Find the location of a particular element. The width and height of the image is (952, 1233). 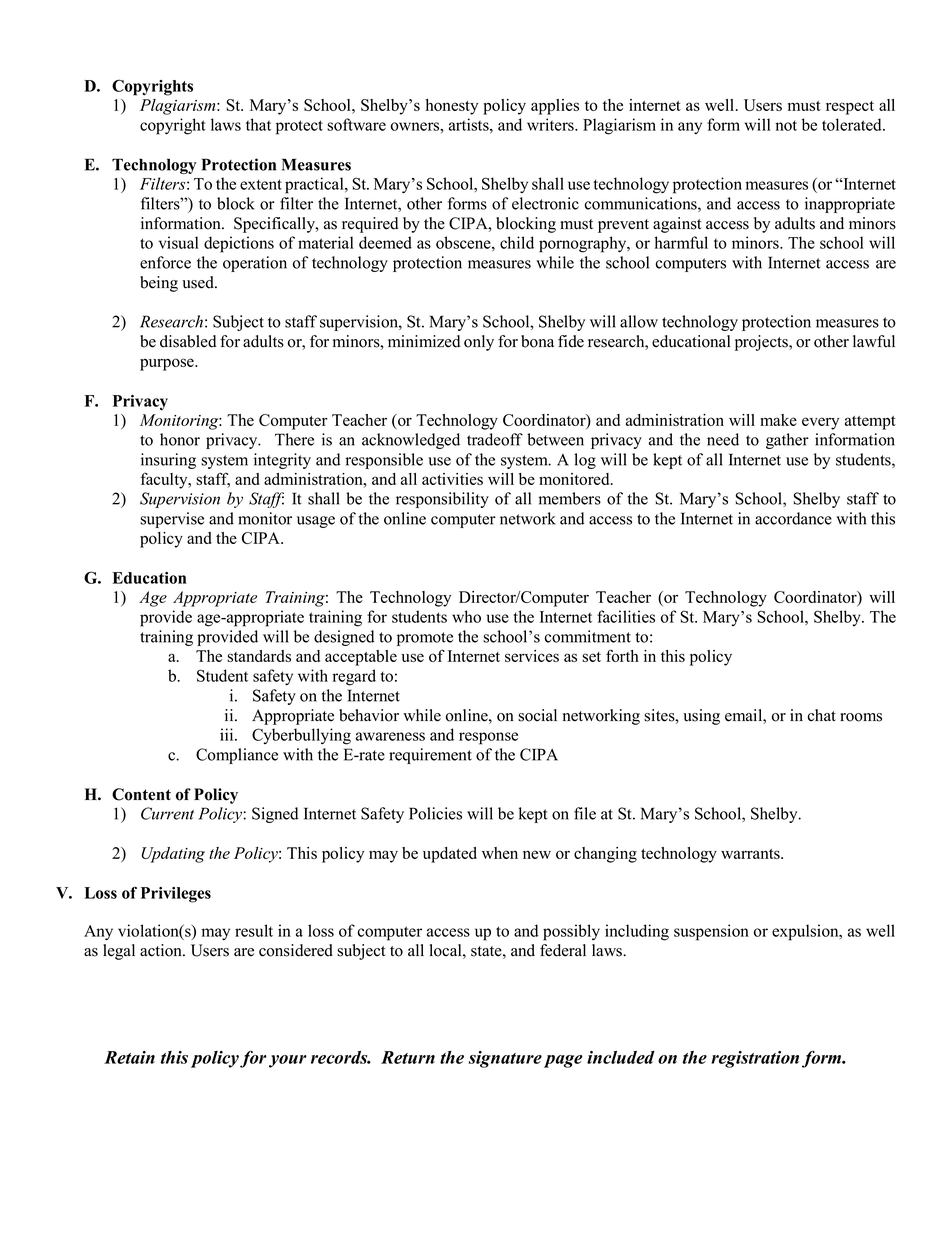

not is located at coordinates (786, 125).
